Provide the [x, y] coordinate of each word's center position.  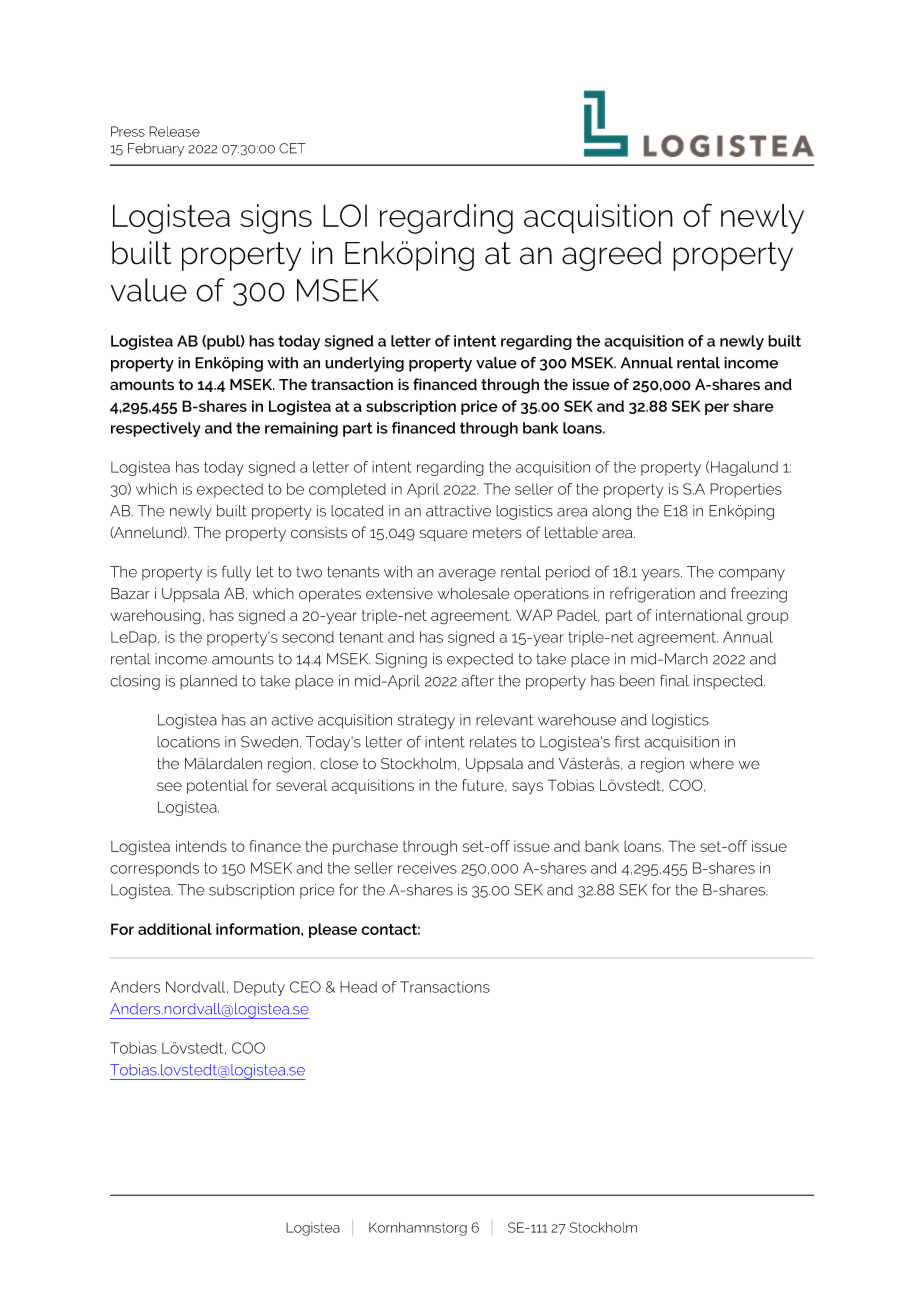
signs [276, 219]
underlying [364, 364]
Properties [746, 490]
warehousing [155, 617]
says [527, 788]
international [699, 615]
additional [175, 929]
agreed [612, 256]
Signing [401, 660]
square [444, 535]
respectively [156, 429]
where [712, 764]
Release [174, 131]
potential [217, 786]
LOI [345, 215]
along [611, 512]
